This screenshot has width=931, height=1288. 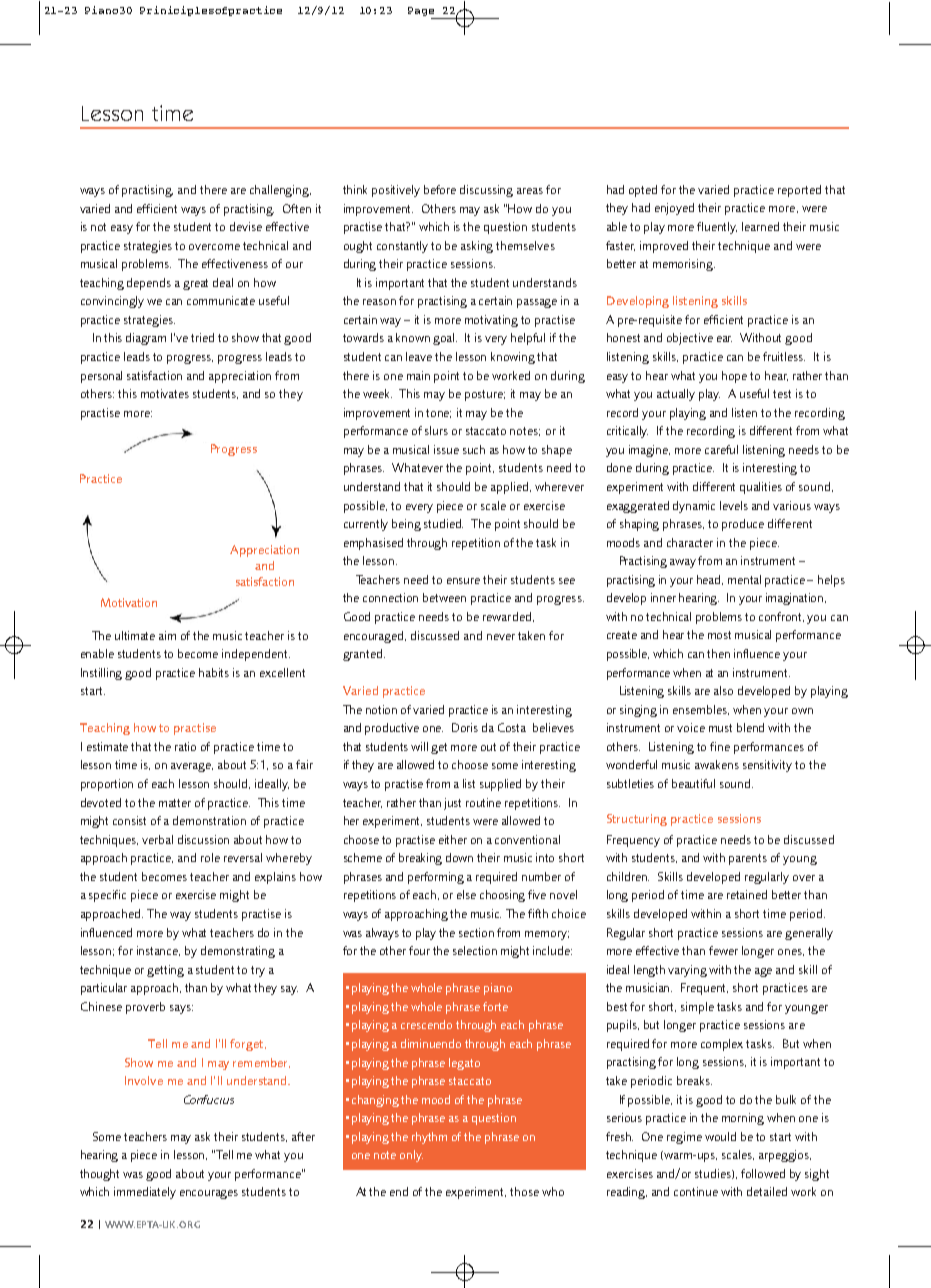 I want to click on mental, so click(x=744, y=579).
